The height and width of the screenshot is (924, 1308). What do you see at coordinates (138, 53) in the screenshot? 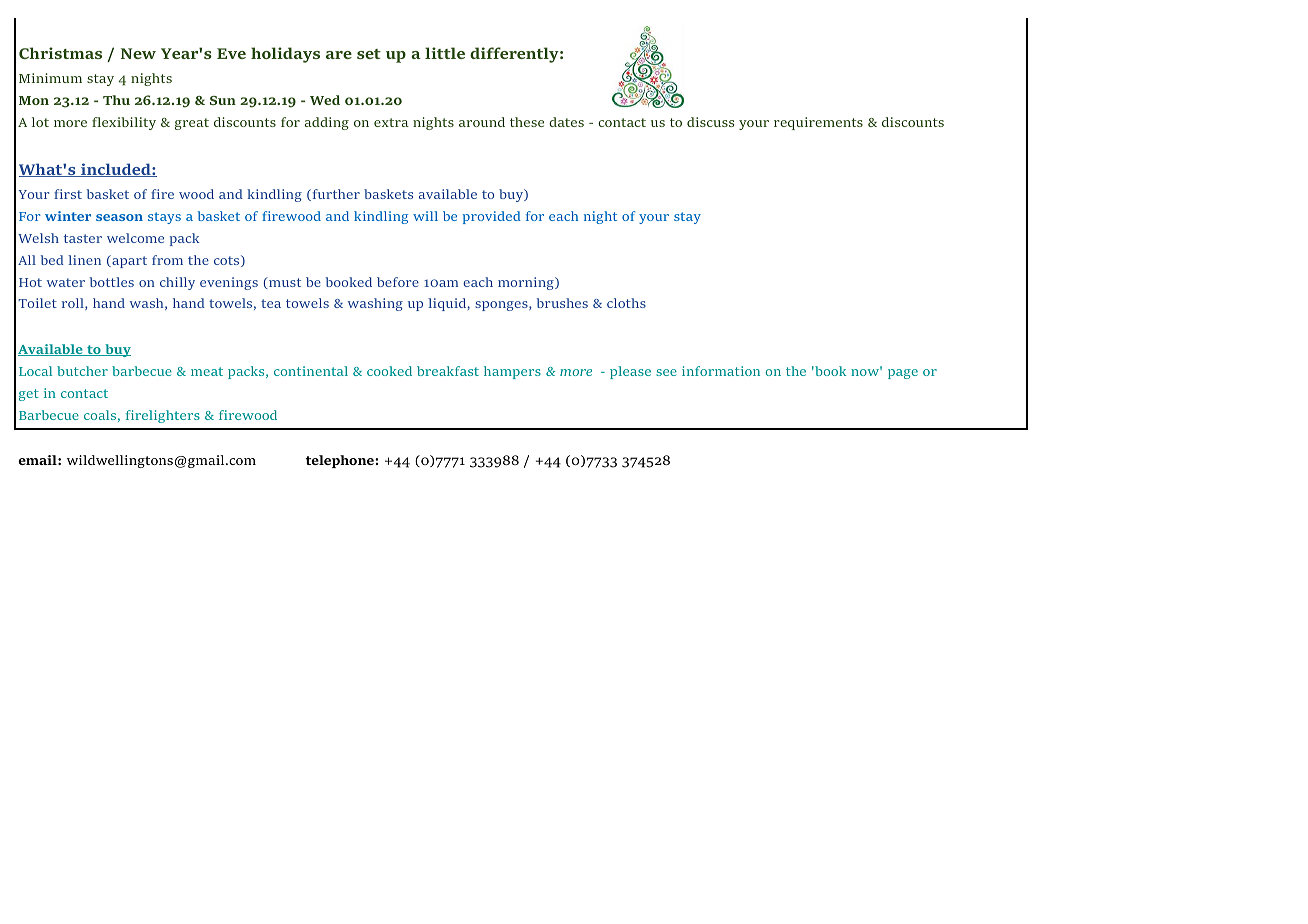
I see `New` at bounding box center [138, 53].
